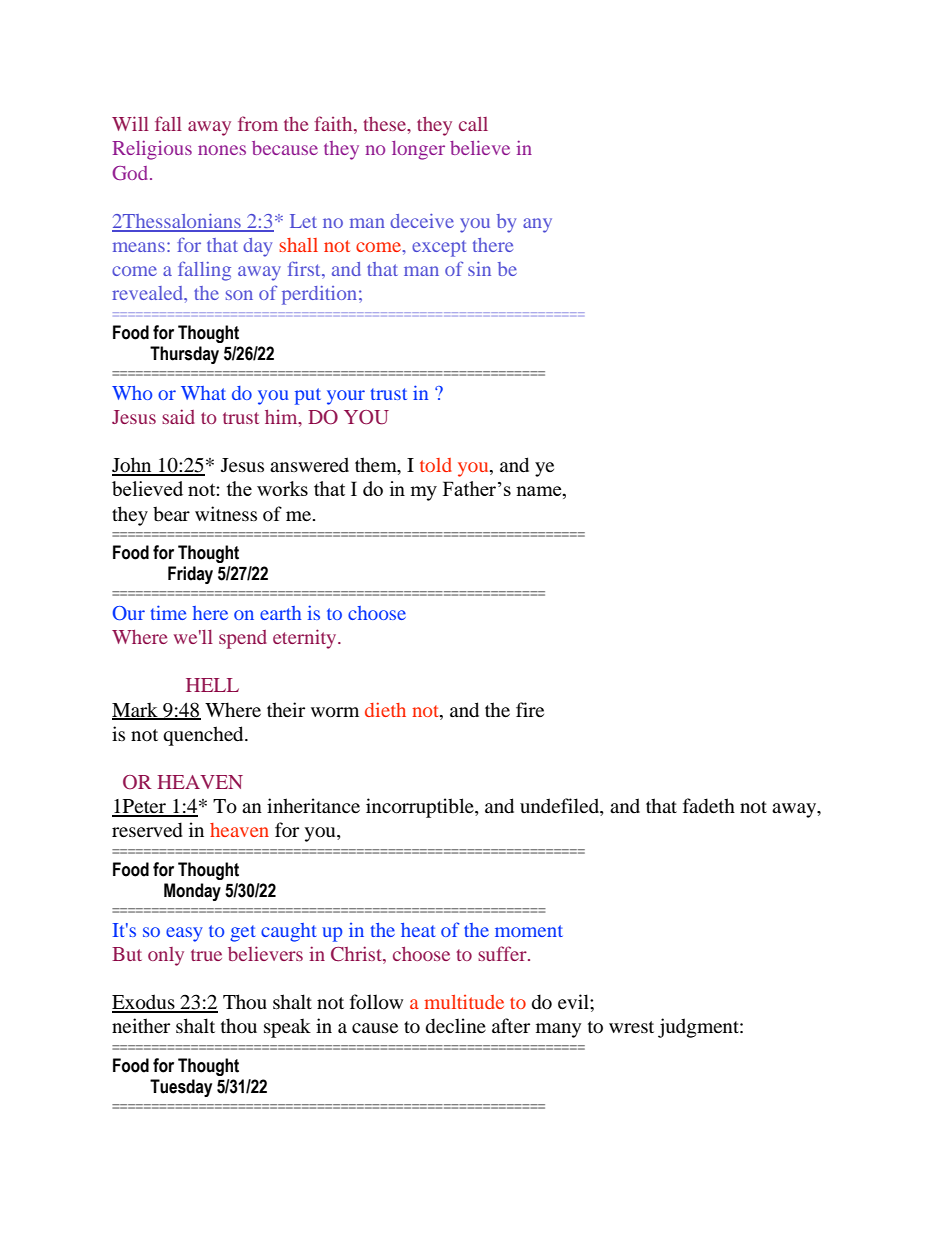  Describe the element at coordinates (421, 808) in the screenshot. I see `incorruptible` at that location.
